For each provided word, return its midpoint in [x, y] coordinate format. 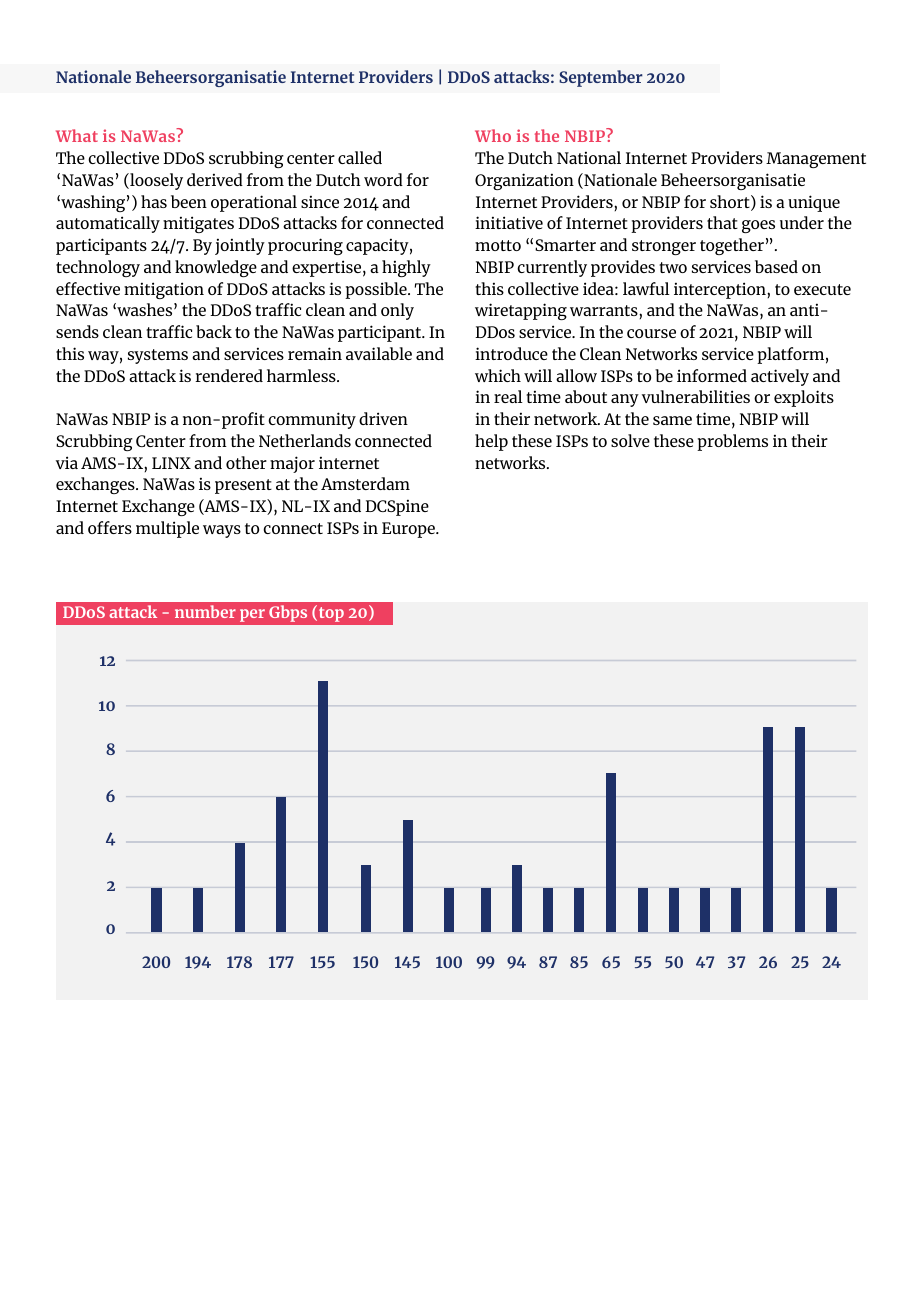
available [379, 353]
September [601, 78]
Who [493, 135]
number [205, 611]
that [722, 222]
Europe [409, 530]
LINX [171, 463]
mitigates [198, 224]
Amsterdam [365, 483]
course [651, 333]
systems [158, 356]
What [77, 135]
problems [732, 442]
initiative [509, 222]
